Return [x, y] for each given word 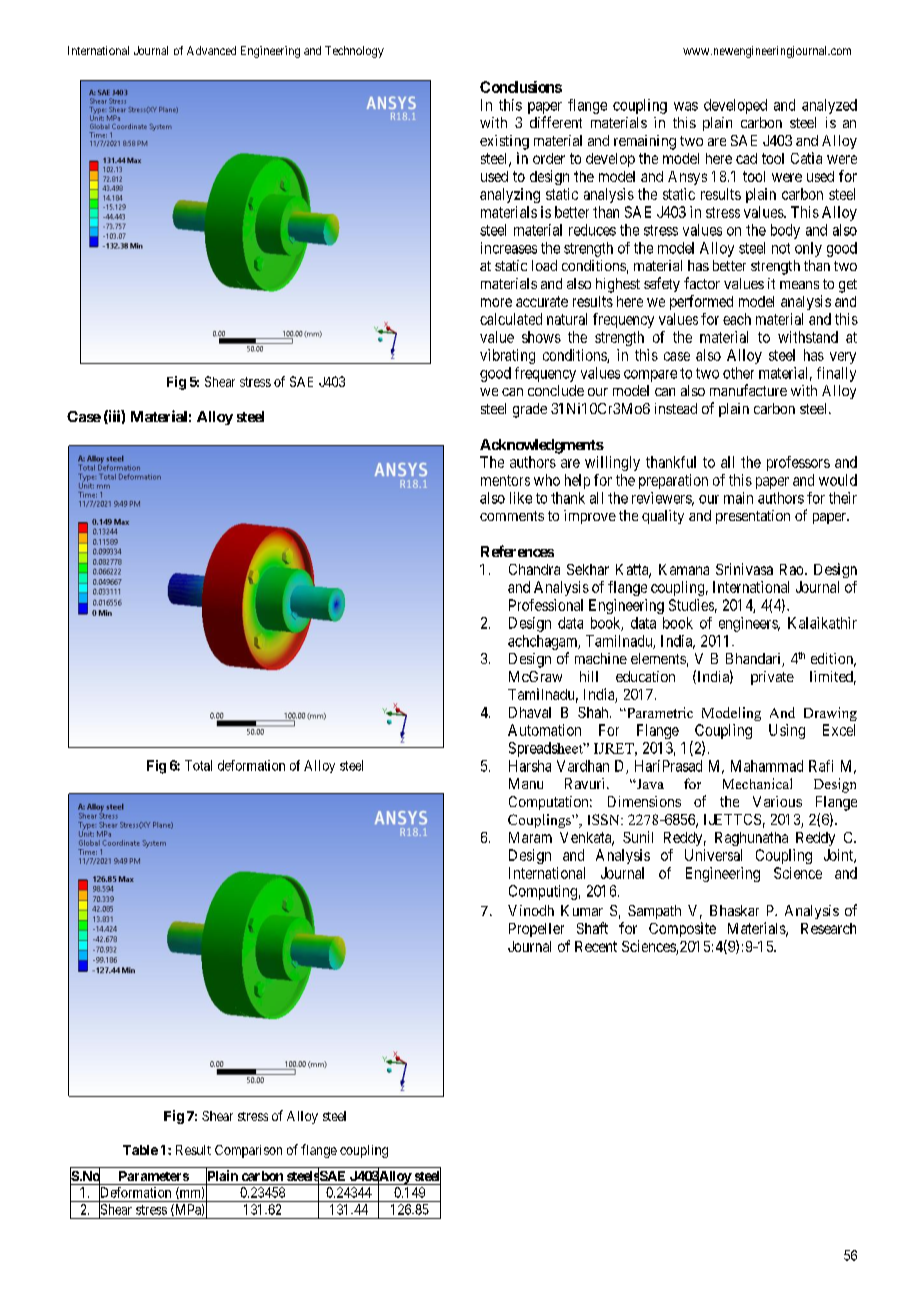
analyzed [829, 106]
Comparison [248, 1151]
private [772, 678]
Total [198, 765]
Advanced [211, 50]
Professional [546, 605]
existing [504, 142]
